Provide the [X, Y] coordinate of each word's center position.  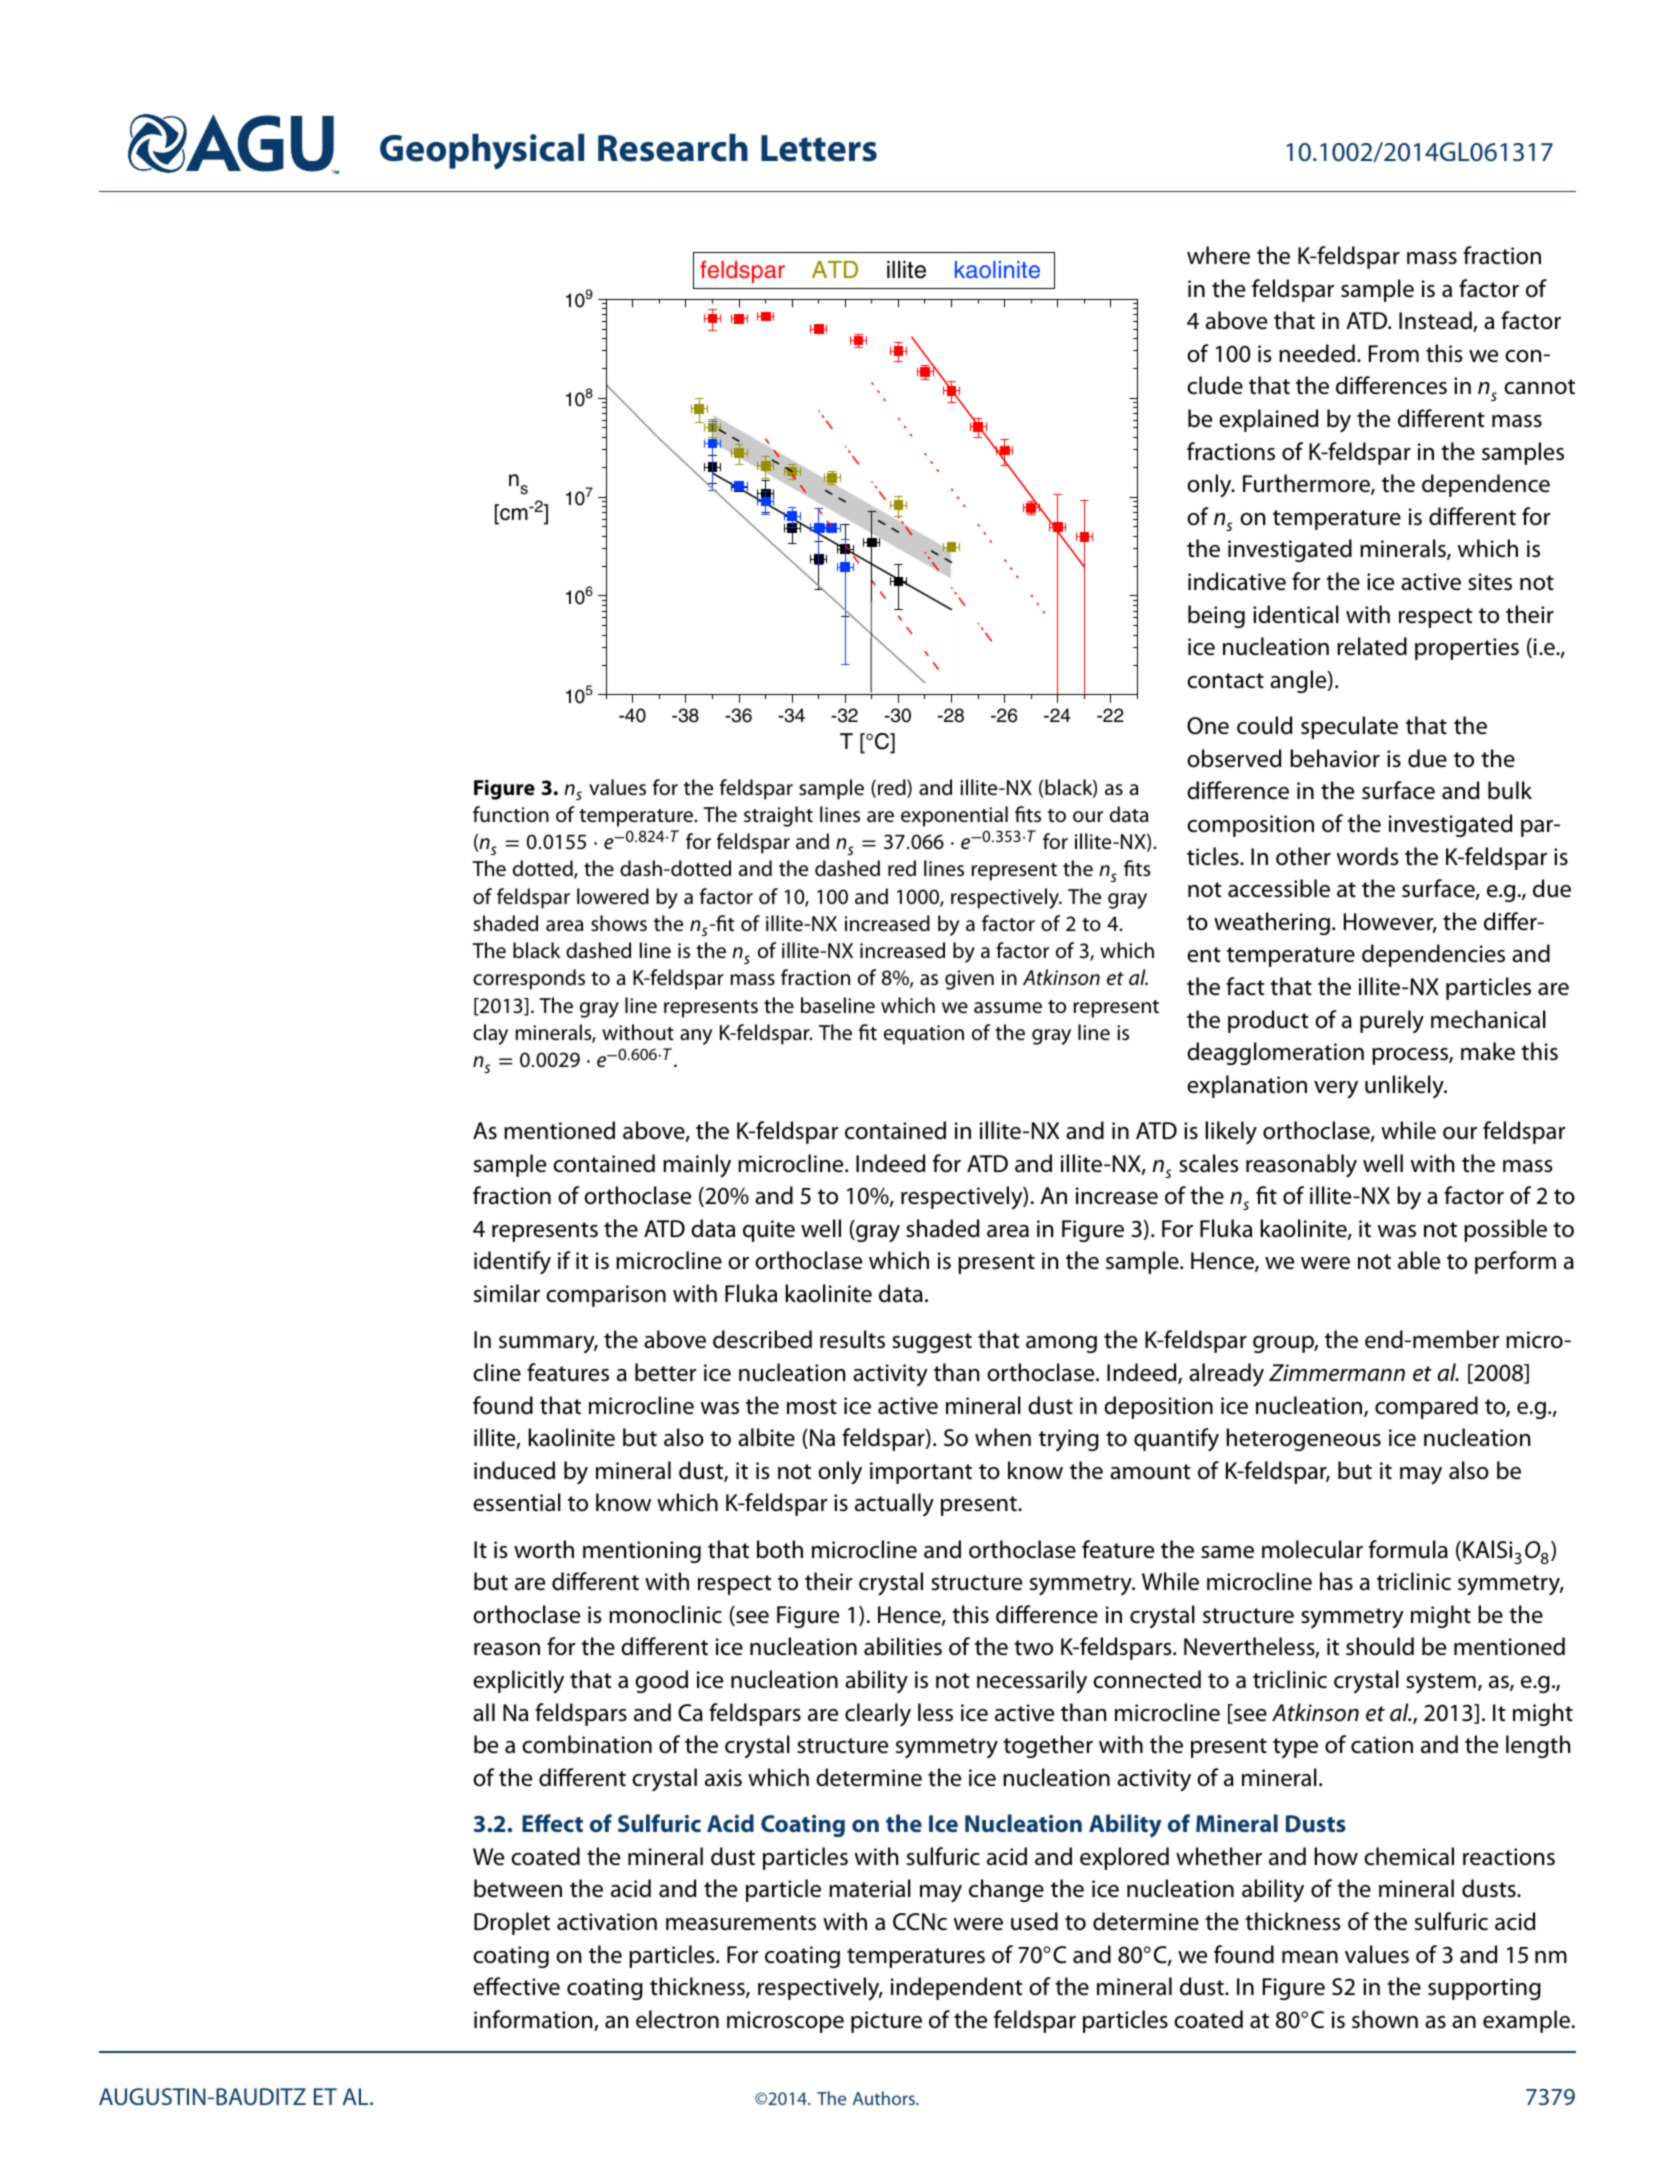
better [665, 1372]
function [511, 814]
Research [673, 148]
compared [1426, 1407]
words [1368, 856]
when [1003, 1437]
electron [677, 2019]
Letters [819, 148]
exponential [954, 816]
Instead [1436, 321]
